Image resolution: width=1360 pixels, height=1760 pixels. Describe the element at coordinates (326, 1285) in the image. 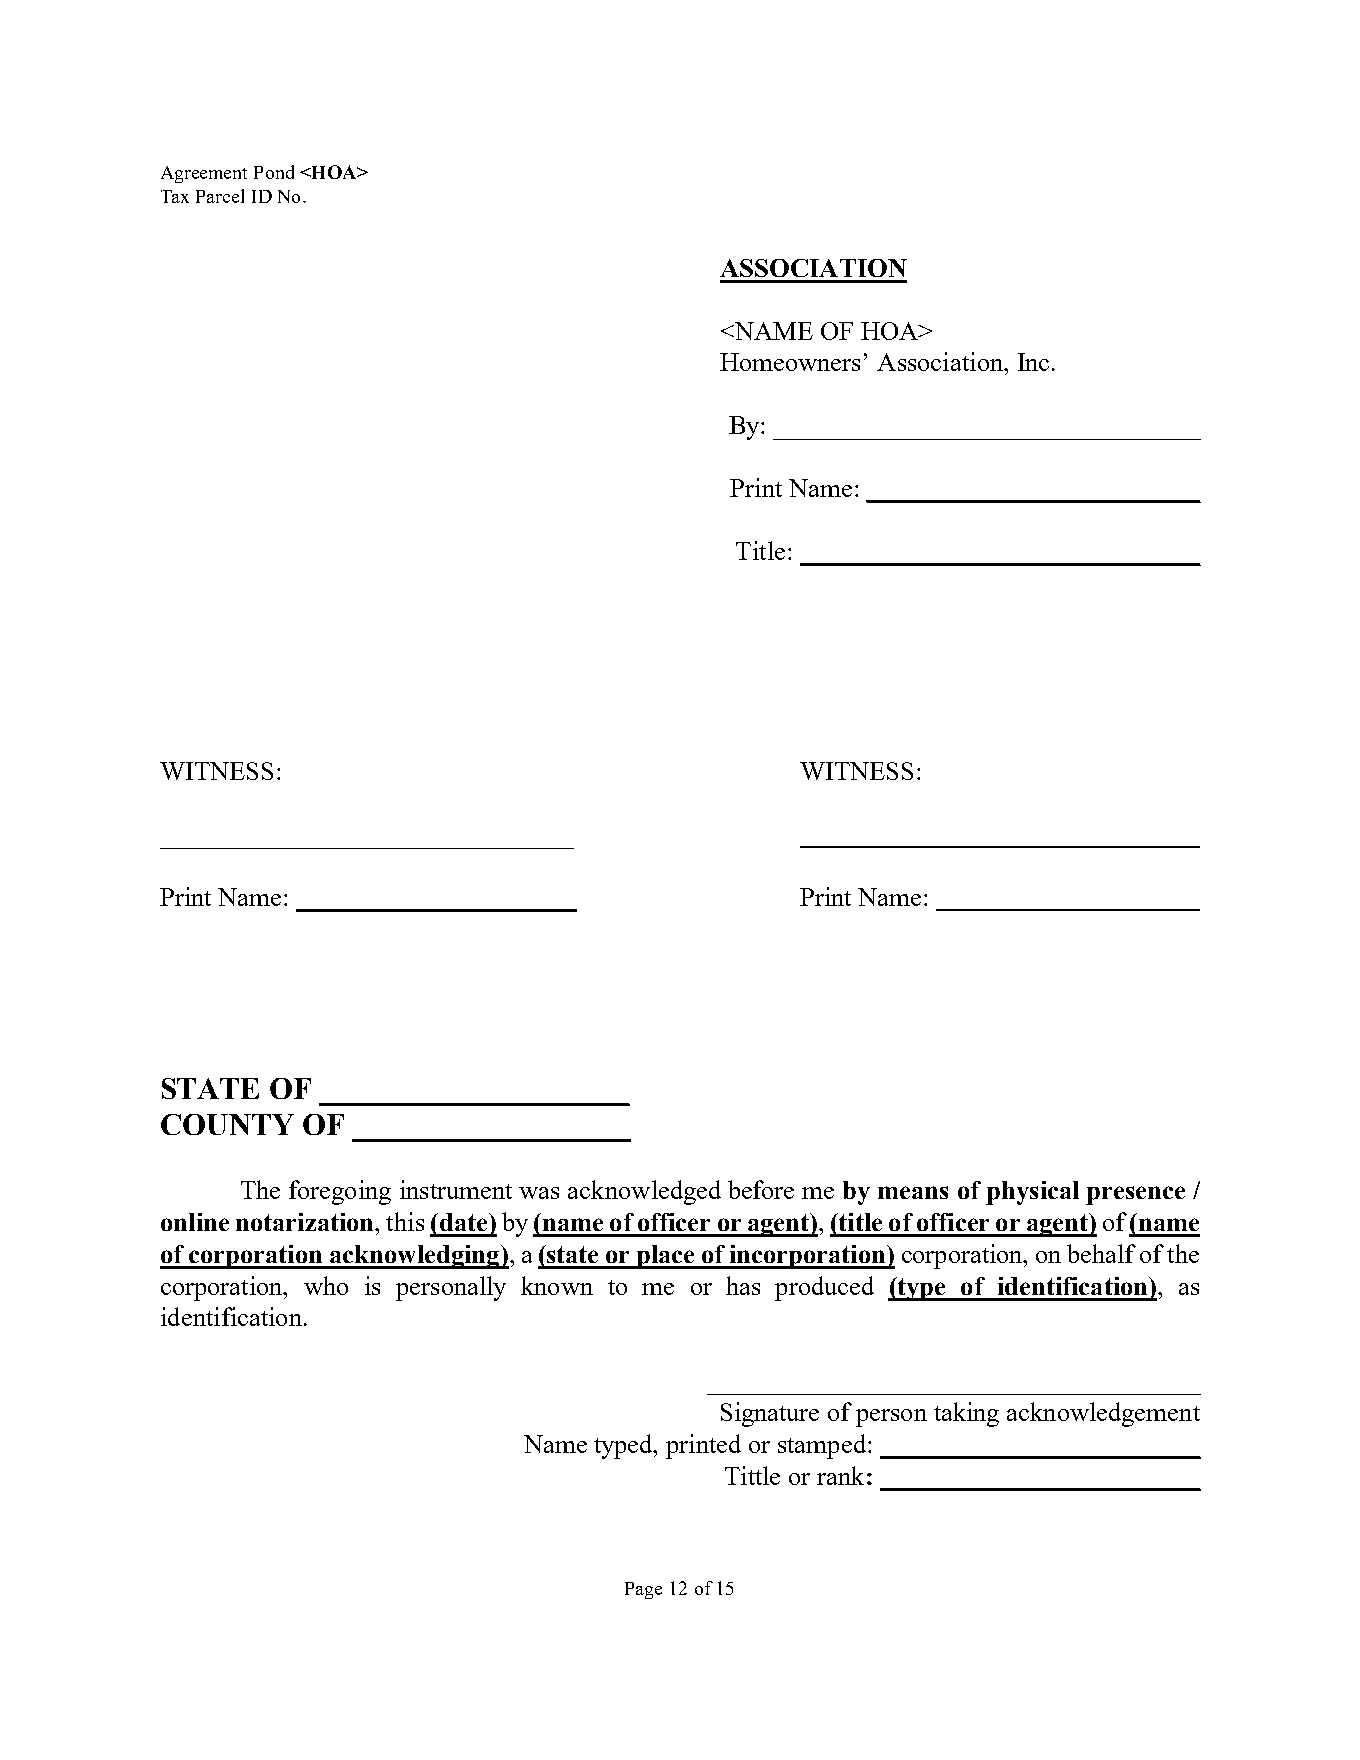

I see `who` at that location.
